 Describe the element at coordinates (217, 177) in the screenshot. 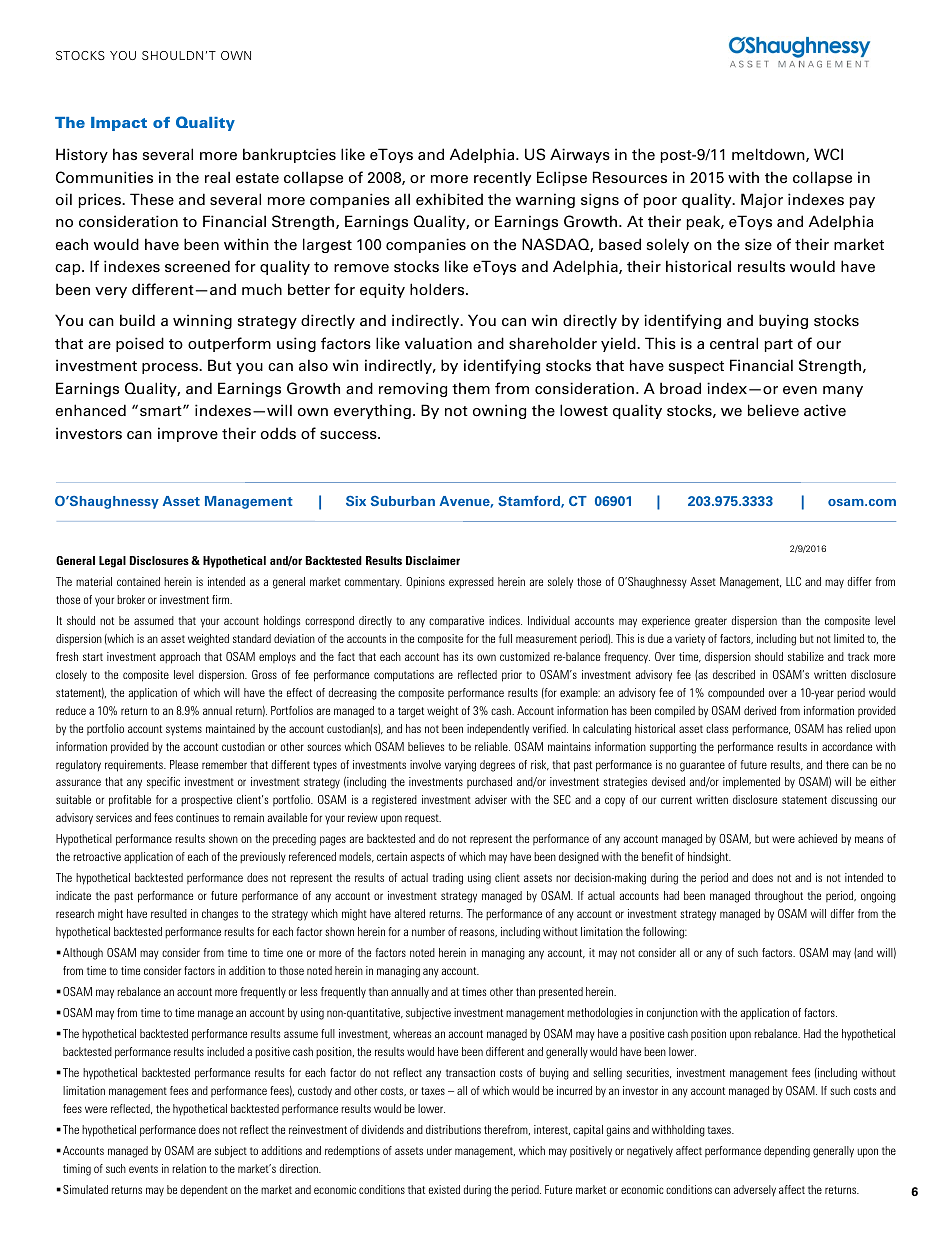

I see `real` at that location.
